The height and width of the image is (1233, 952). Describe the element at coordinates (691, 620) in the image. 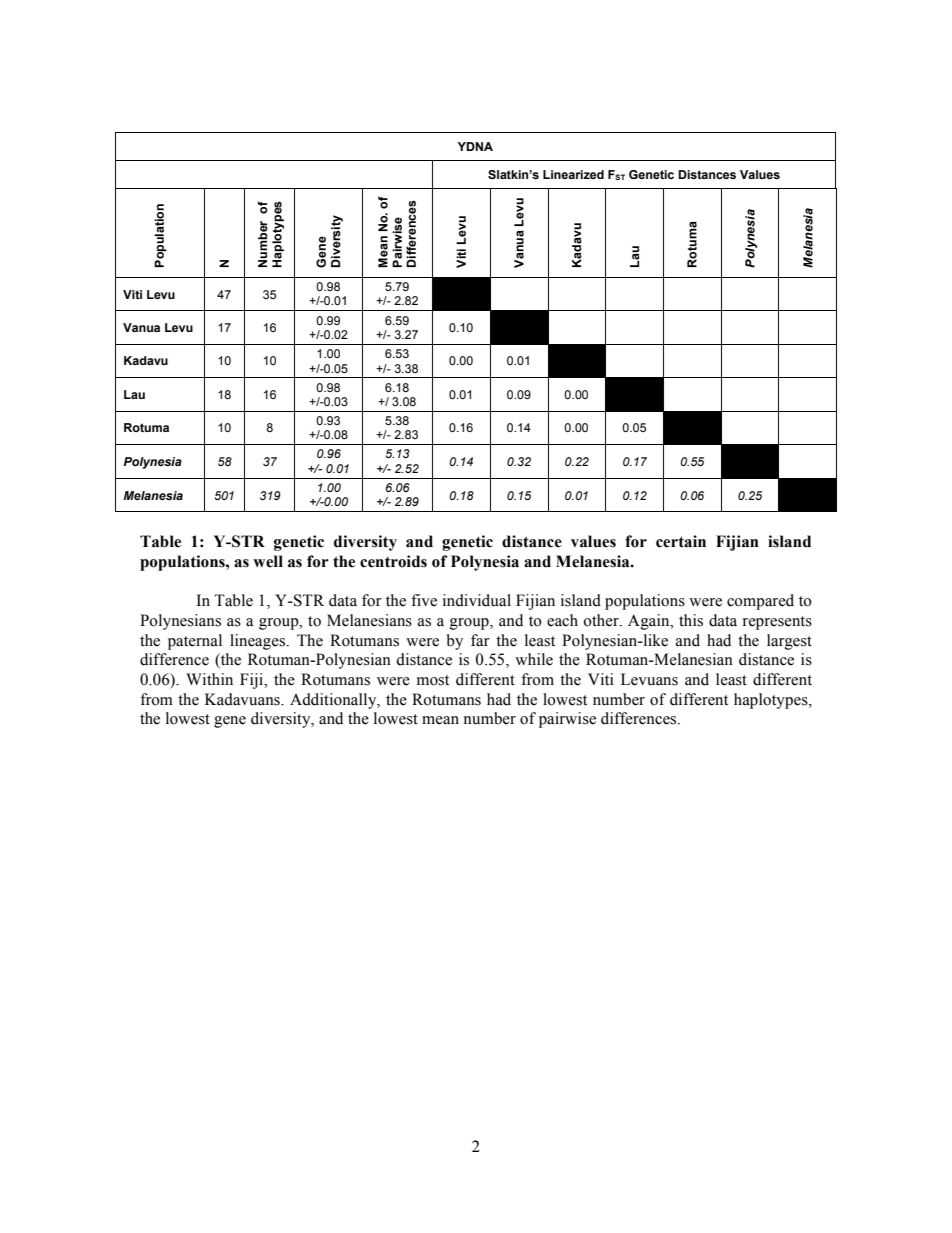

I see `this` at that location.
